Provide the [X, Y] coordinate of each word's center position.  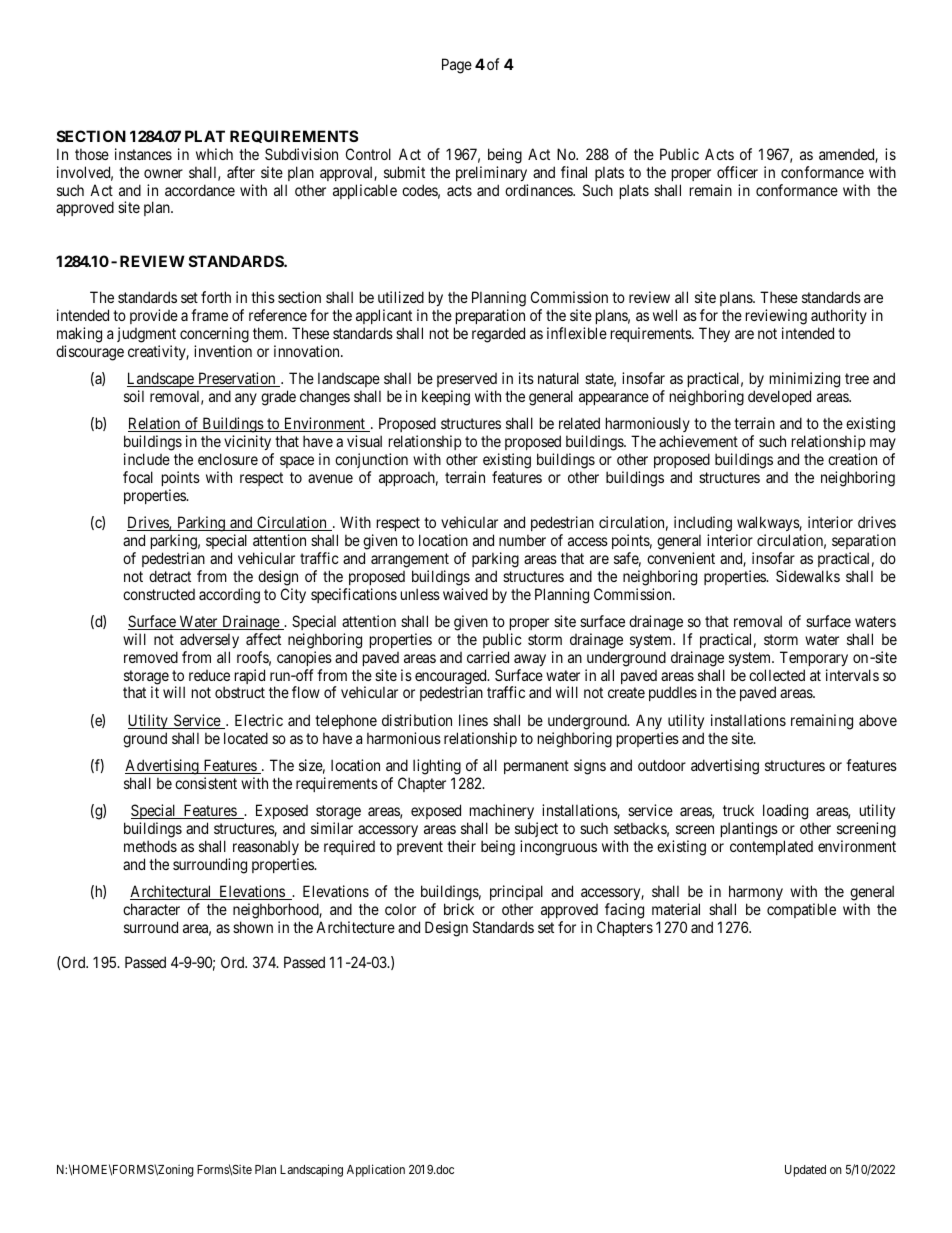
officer [737, 172]
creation [852, 459]
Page [457, 66]
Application [376, 1170]
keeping [446, 398]
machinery [502, 811]
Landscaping [311, 1170]
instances [143, 154]
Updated [805, 1171]
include [147, 459]
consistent [206, 783]
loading [785, 812]
